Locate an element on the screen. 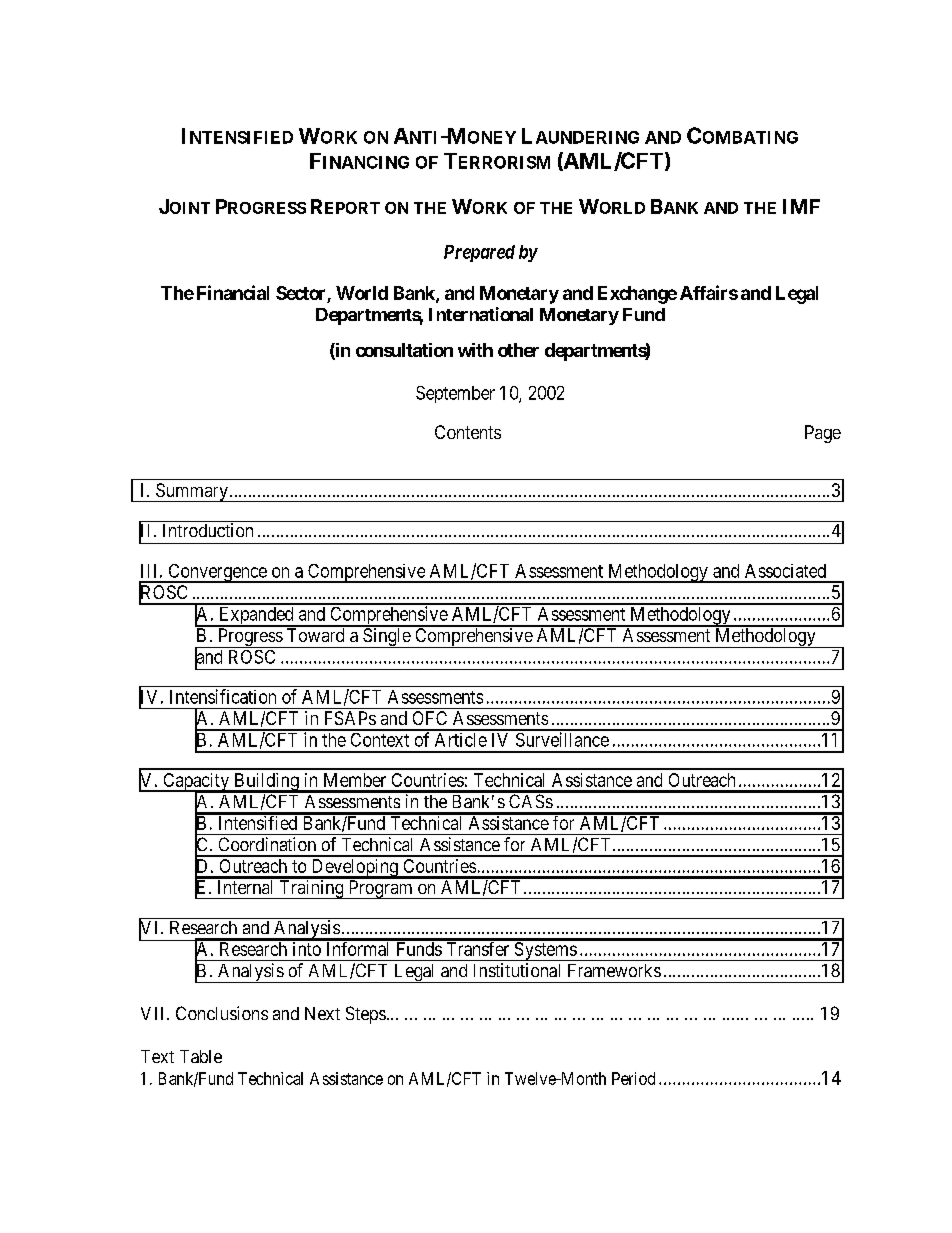  Institutional is located at coordinates (517, 970).
